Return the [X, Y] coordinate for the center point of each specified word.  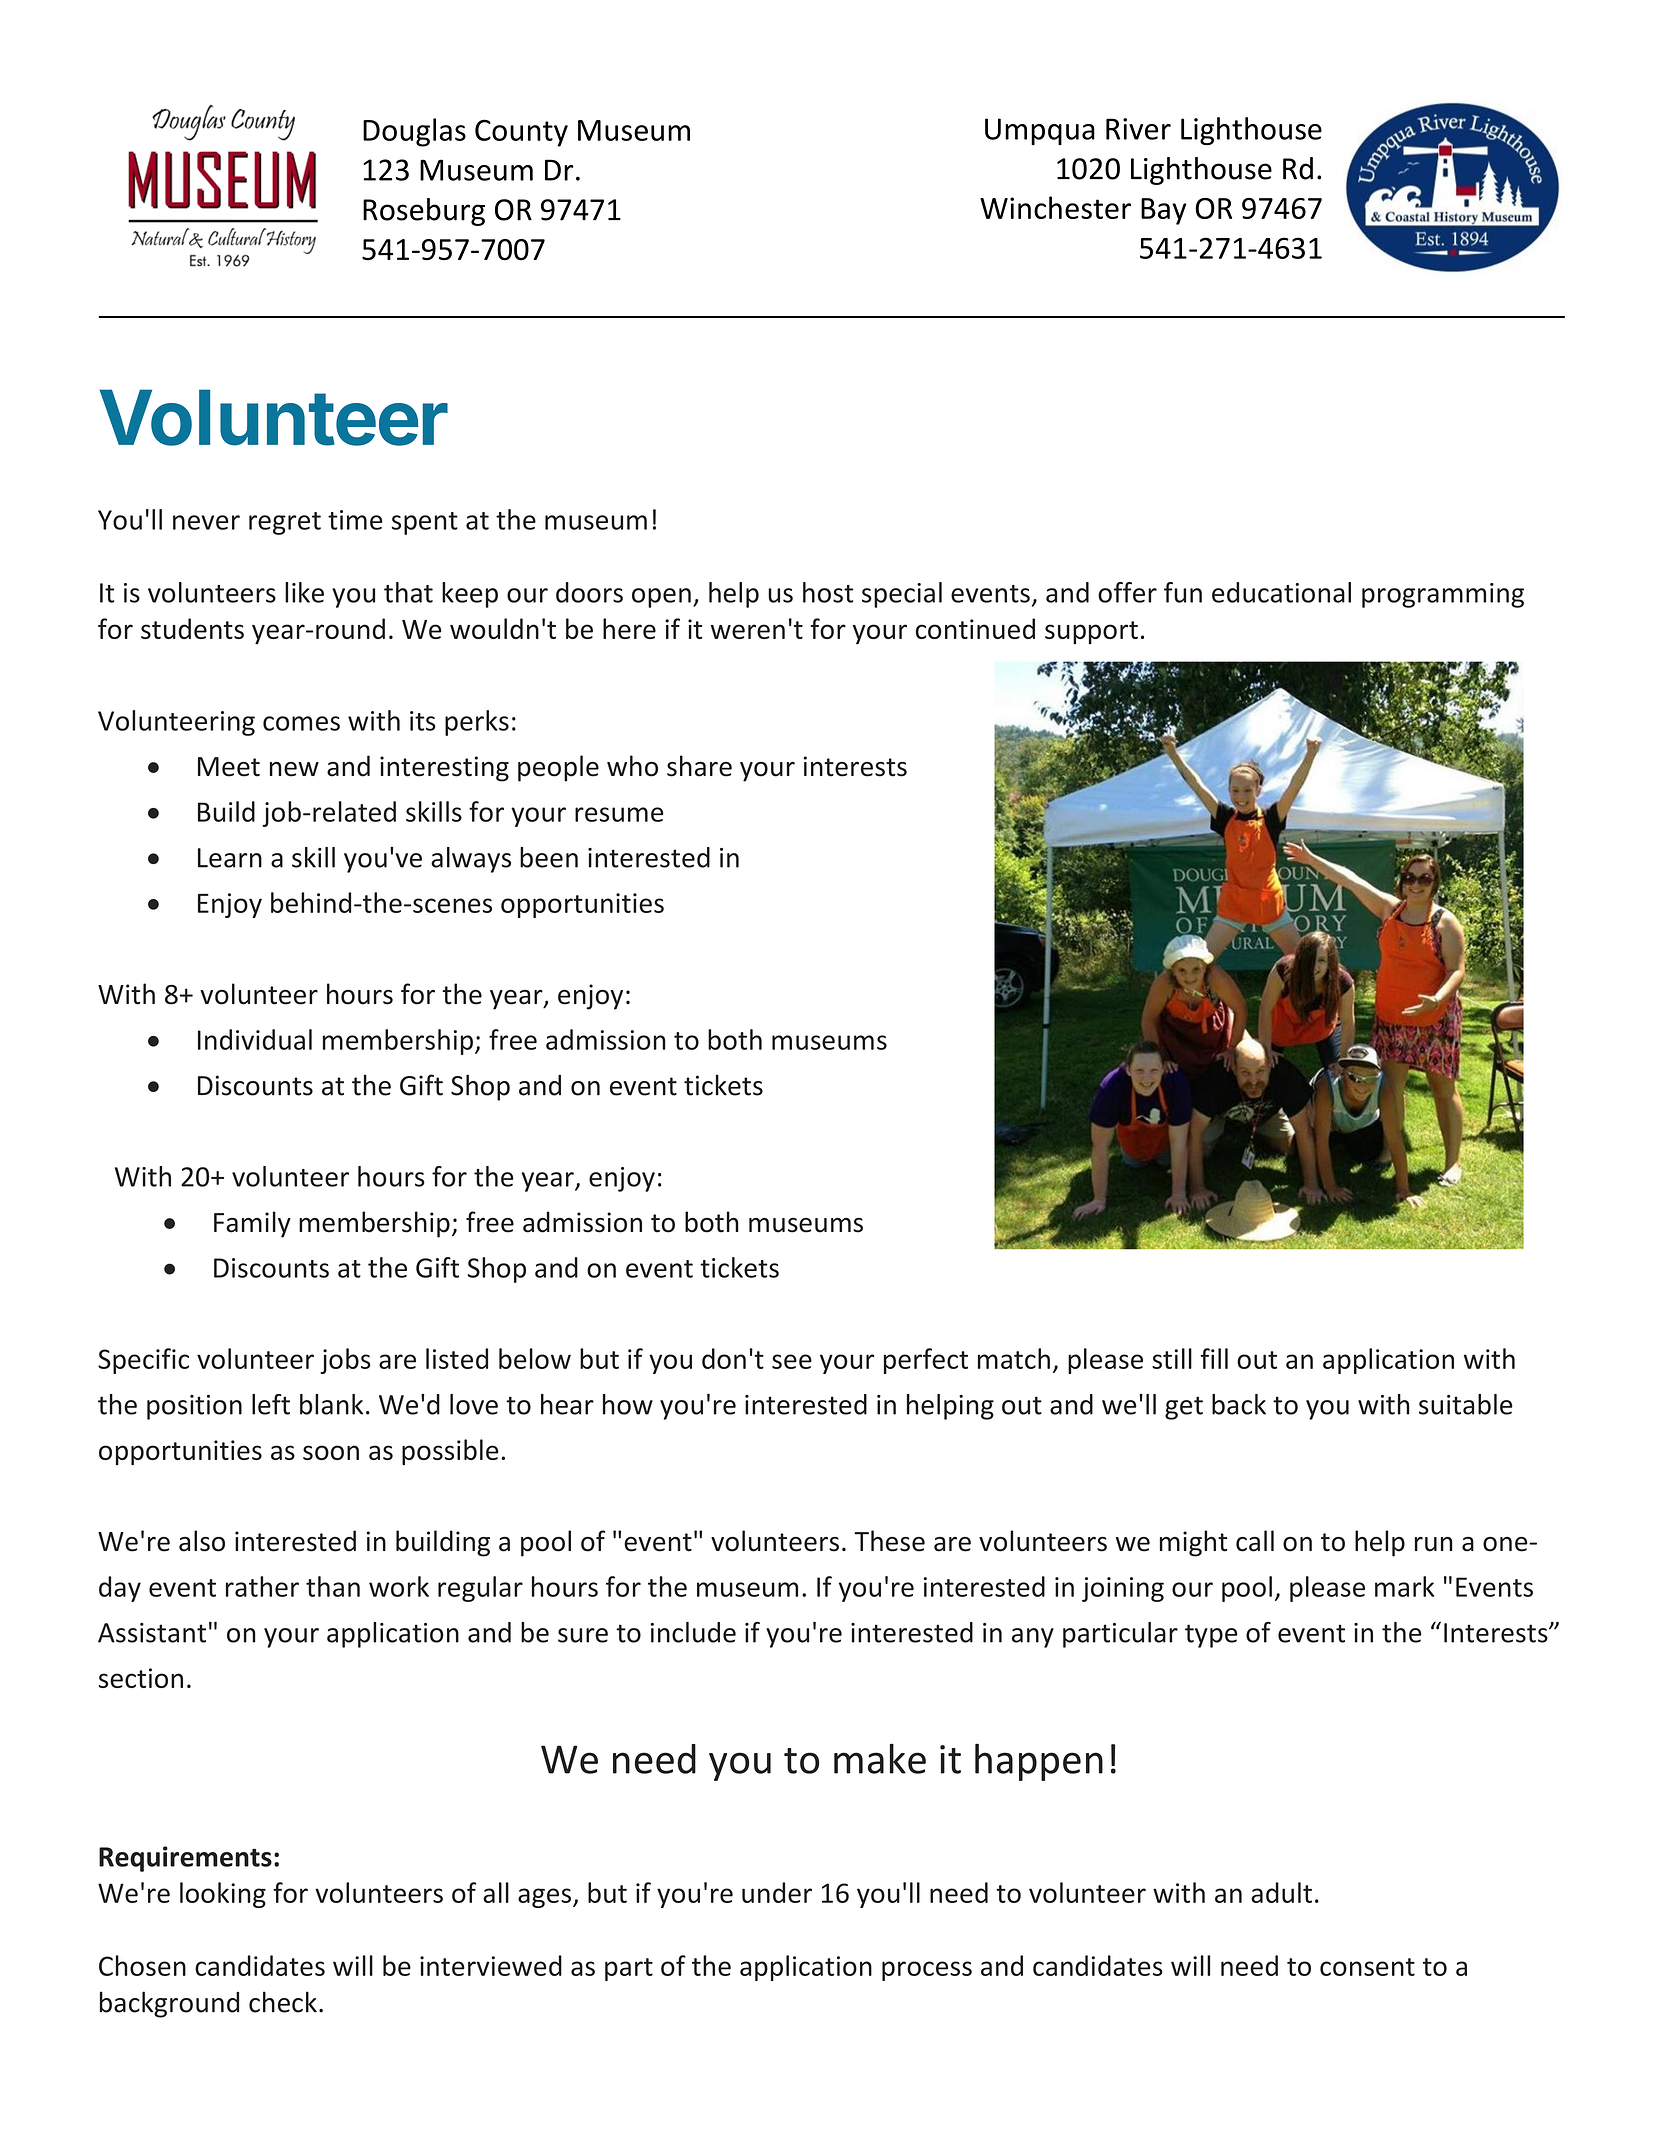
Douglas [414, 132]
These [889, 1541]
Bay [1164, 211]
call [1255, 1541]
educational [1281, 592]
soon [331, 1452]
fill [1214, 1358]
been [549, 857]
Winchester [1055, 207]
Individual [255, 1039]
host [828, 592]
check [283, 2002]
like [304, 592]
